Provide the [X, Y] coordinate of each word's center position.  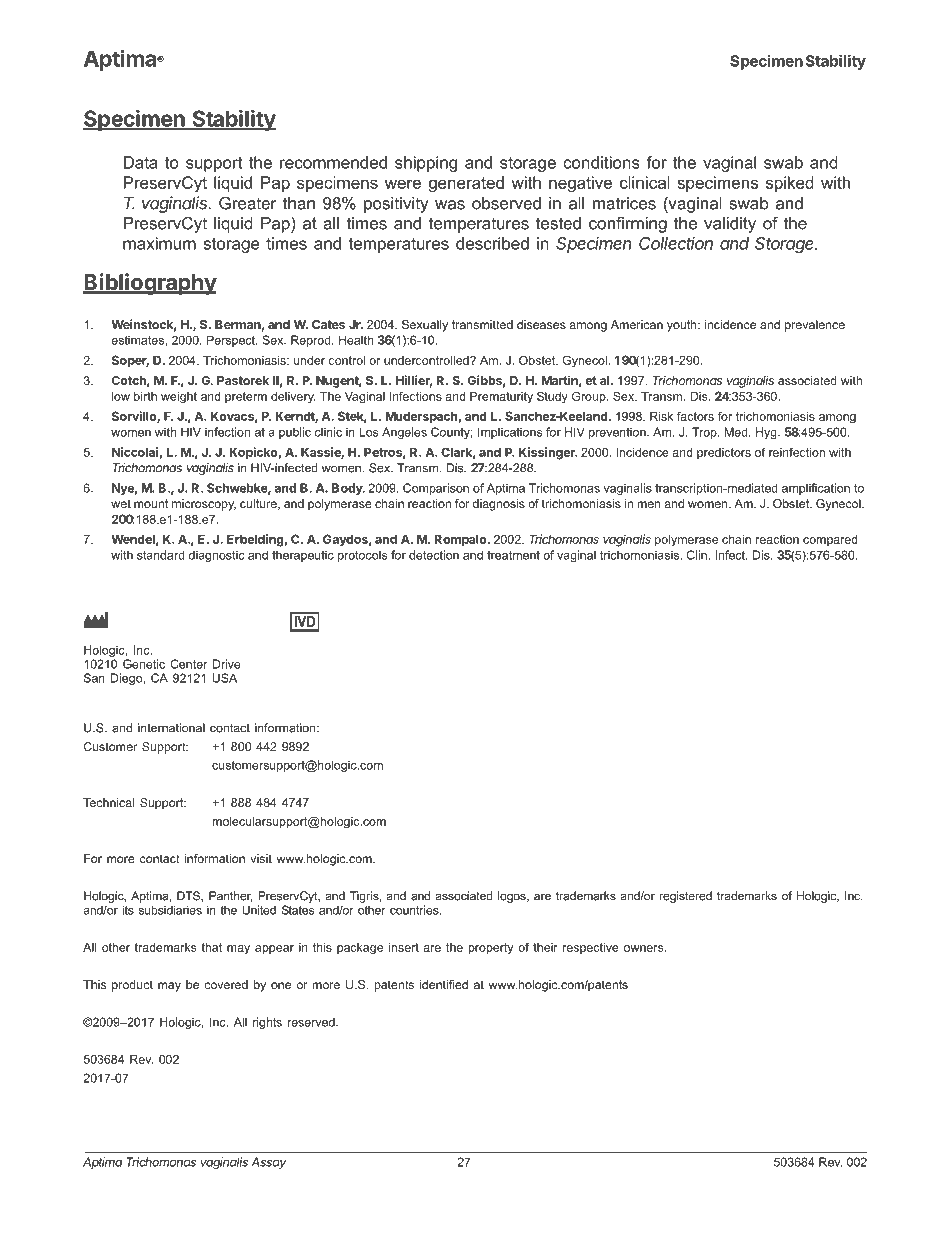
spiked [790, 184]
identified [444, 984]
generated [466, 184]
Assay [268, 1163]
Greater [247, 203]
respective [591, 948]
